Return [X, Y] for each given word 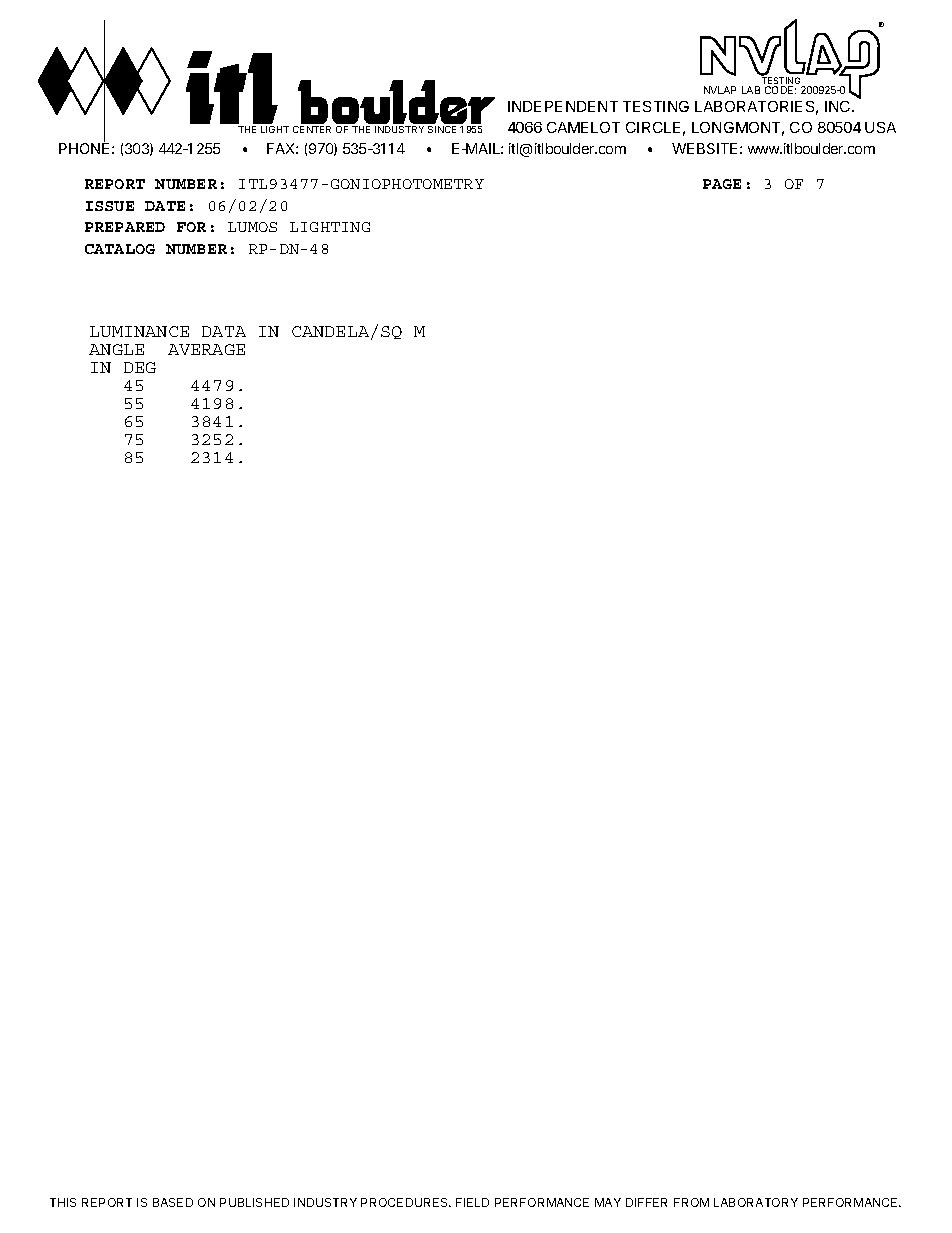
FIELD [472, 1202]
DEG [140, 367]
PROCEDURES [406, 1202]
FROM [691, 1202]
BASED [173, 1202]
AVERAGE [206, 349]
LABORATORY [756, 1202]
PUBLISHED [254, 1202]
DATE [165, 206]
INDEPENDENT [563, 106]
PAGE [722, 184]
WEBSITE [704, 148]
